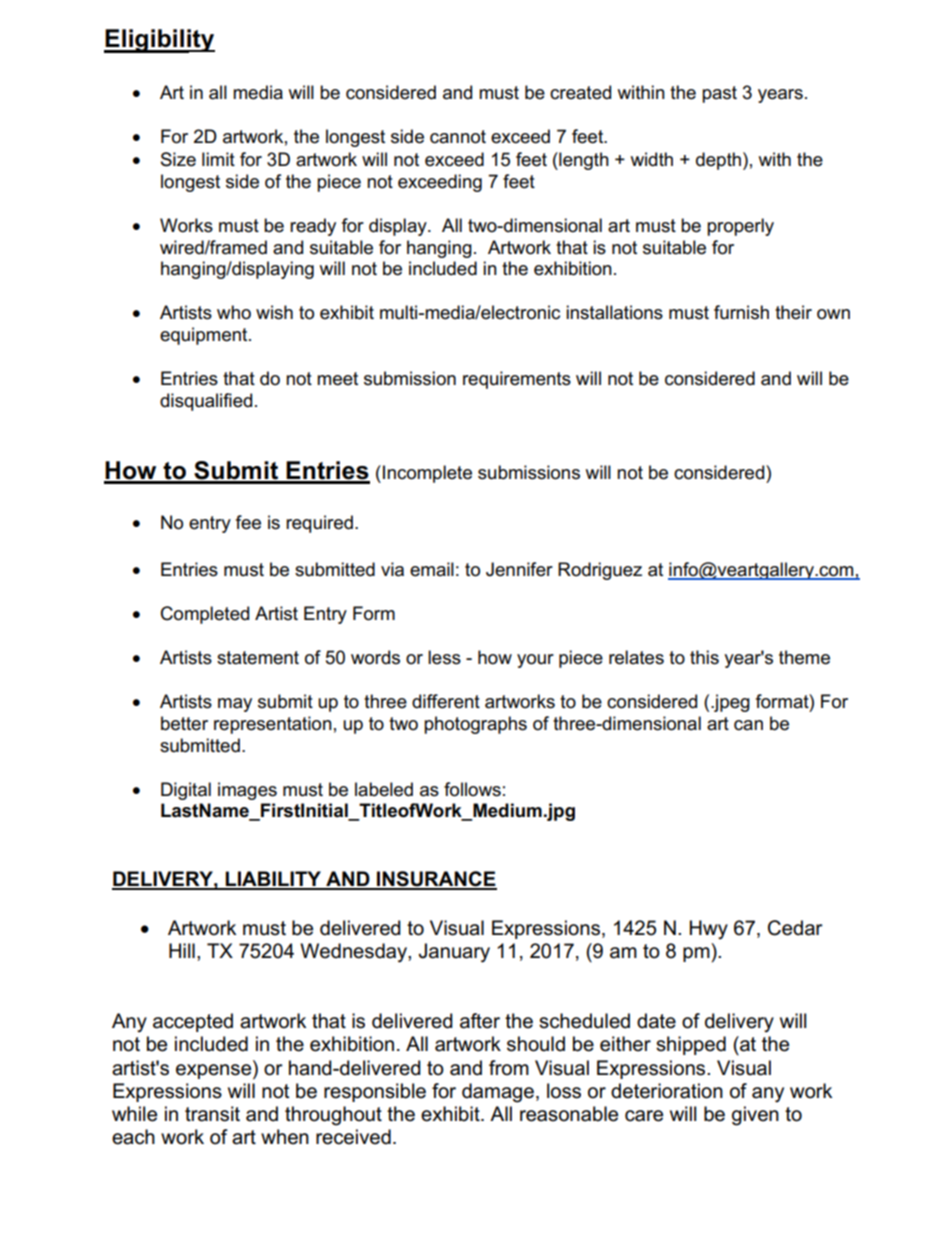  Describe the element at coordinates (458, 137) in the document. I see `cannot` at that location.
